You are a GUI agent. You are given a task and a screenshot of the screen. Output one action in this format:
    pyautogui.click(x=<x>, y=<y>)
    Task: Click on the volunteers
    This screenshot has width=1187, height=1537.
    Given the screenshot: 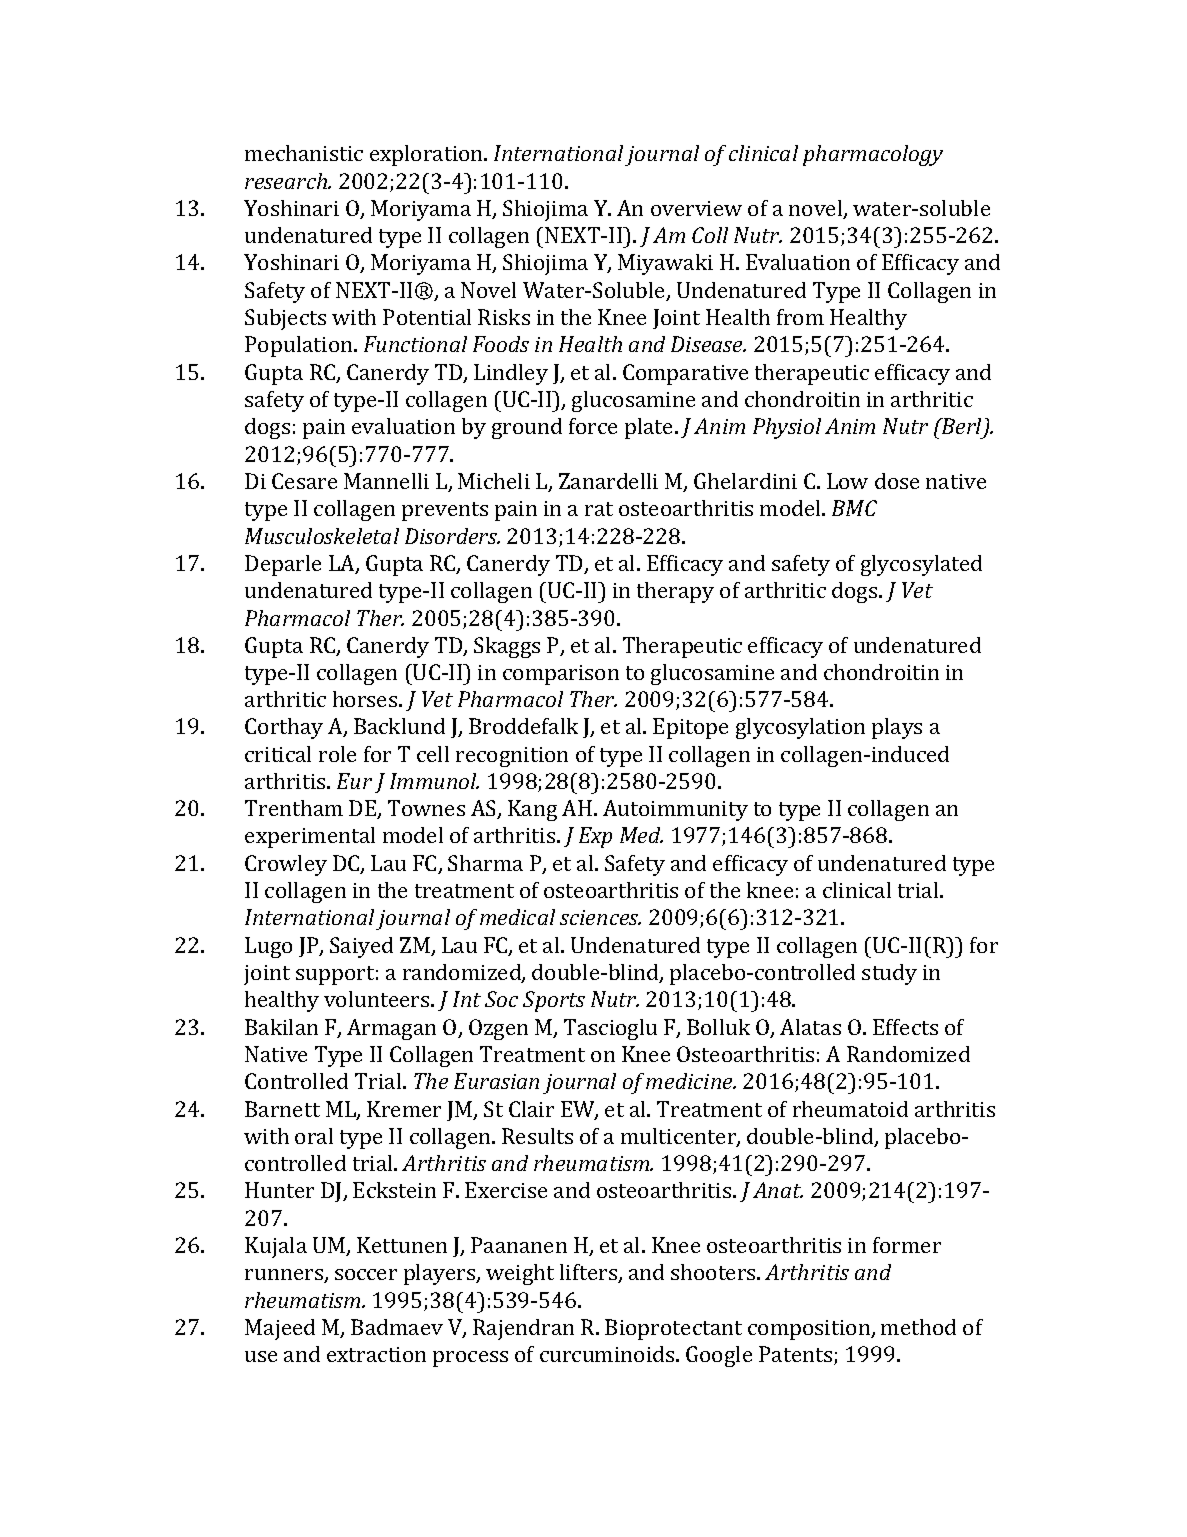 What is the action you would take?
    pyautogui.click(x=378, y=999)
